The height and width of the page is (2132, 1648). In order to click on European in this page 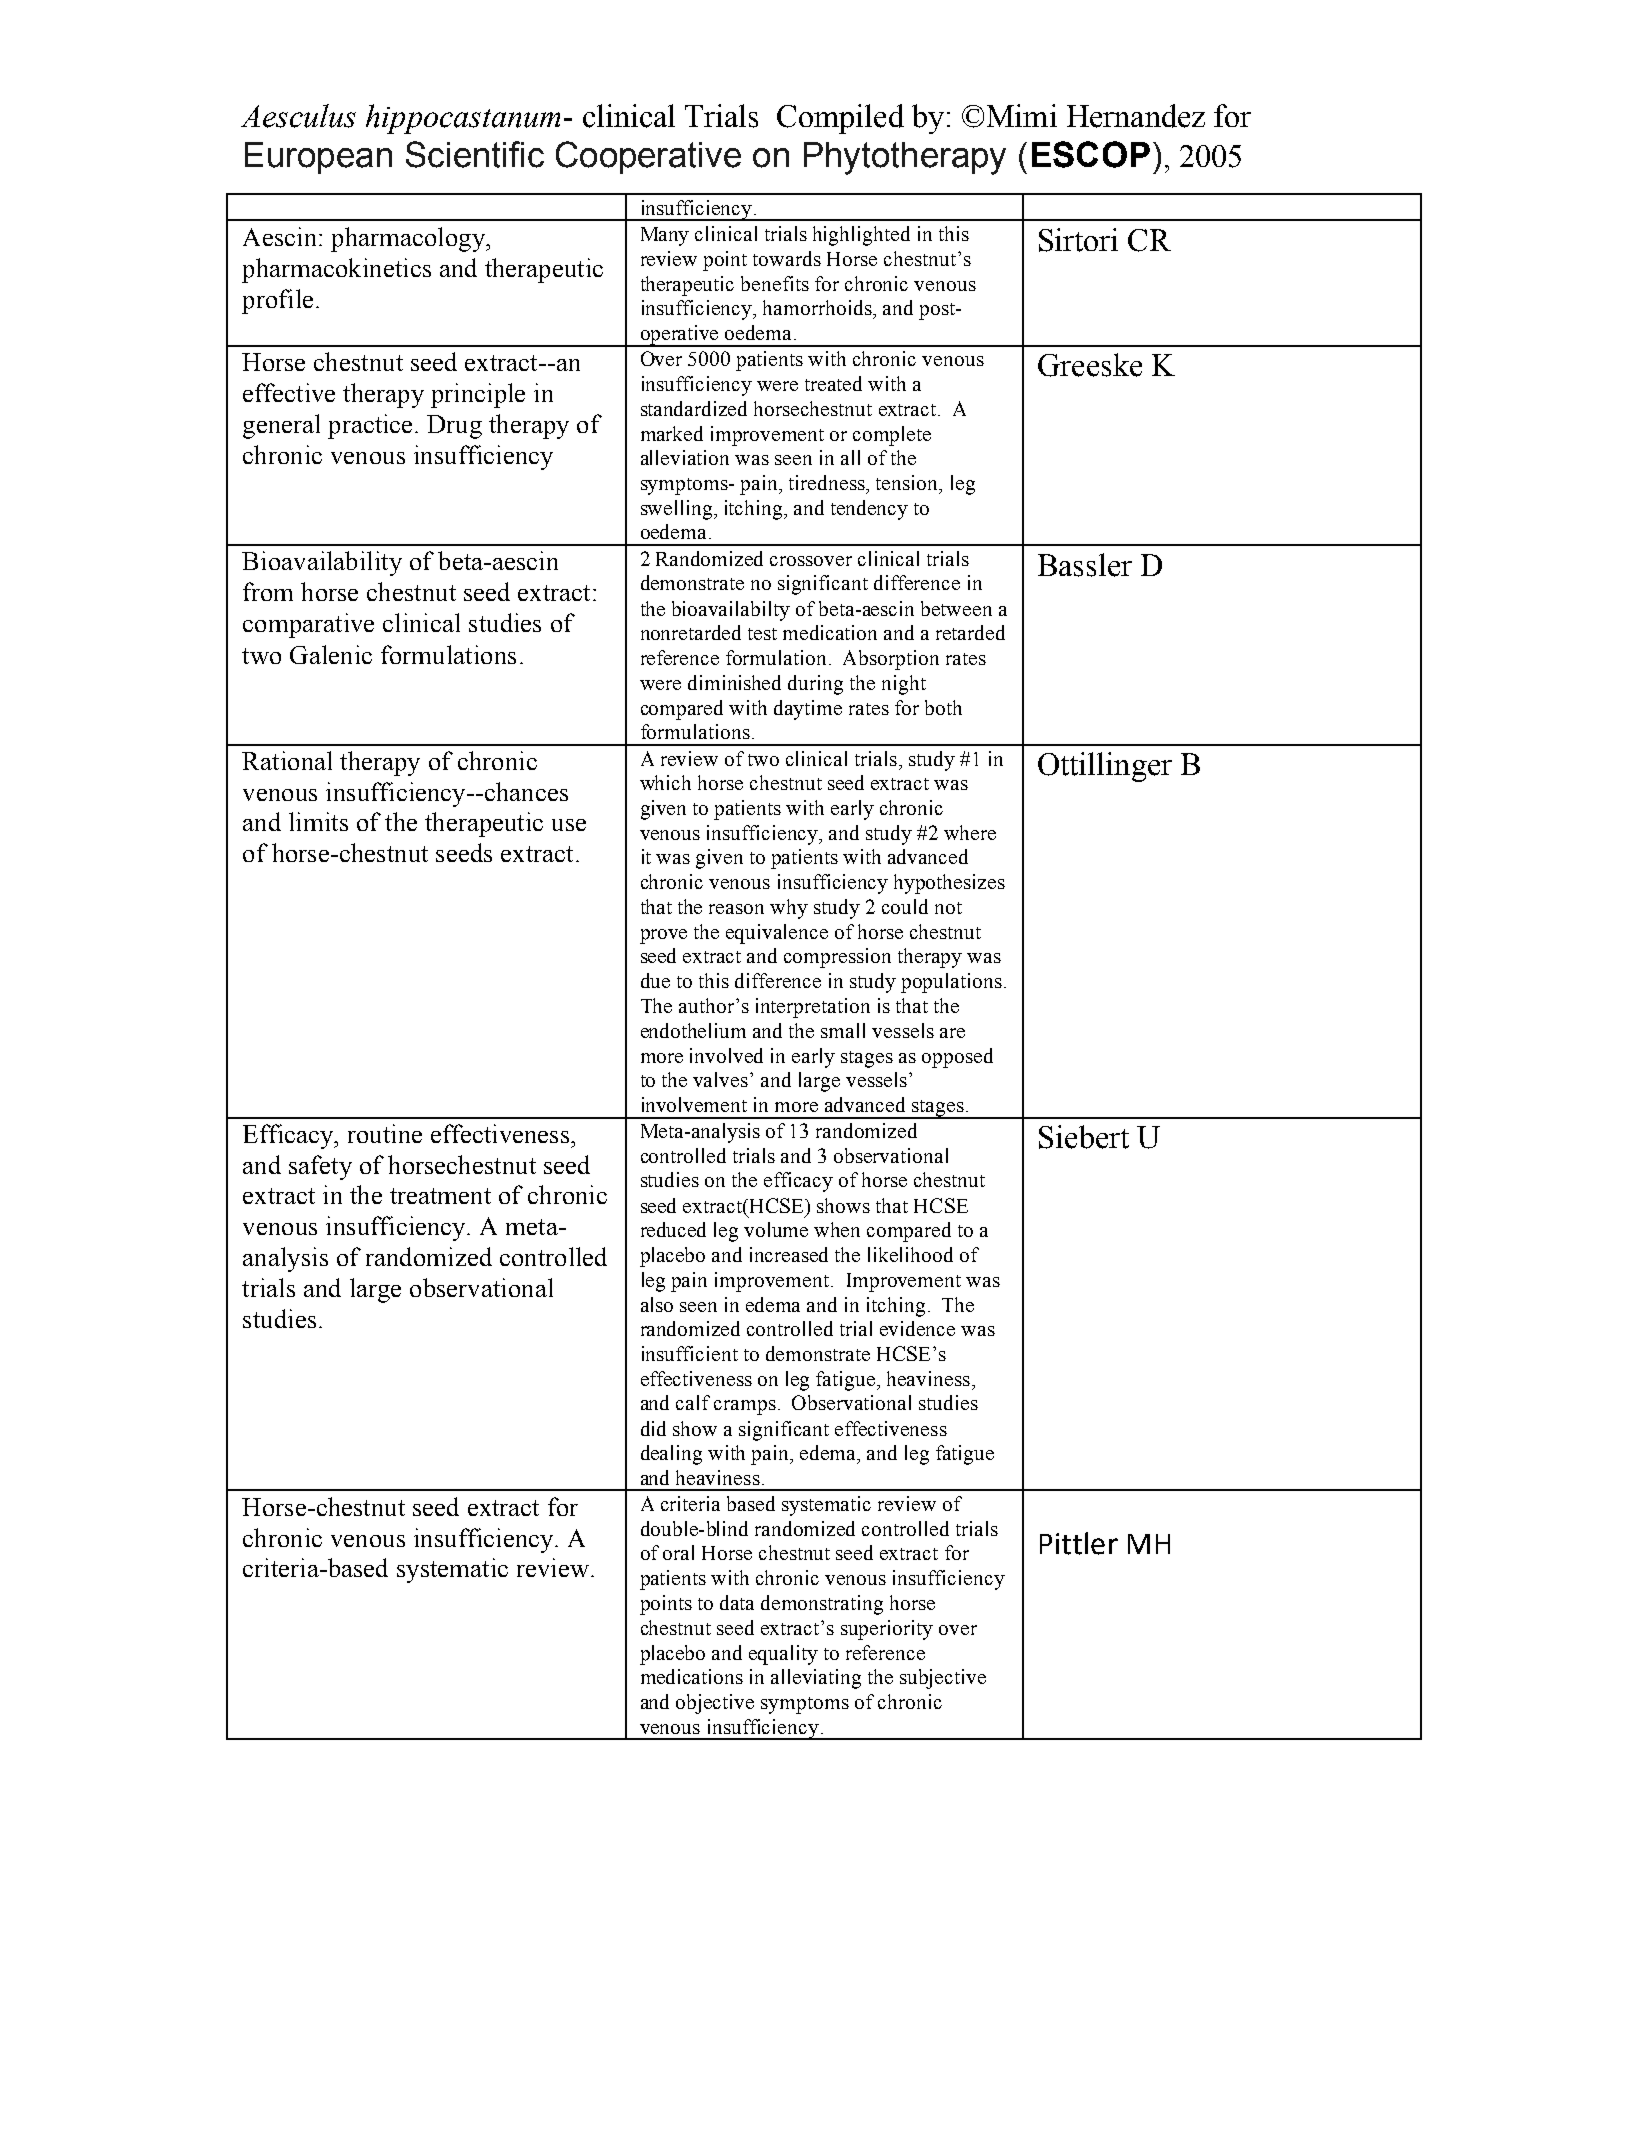, I will do `click(318, 158)`.
